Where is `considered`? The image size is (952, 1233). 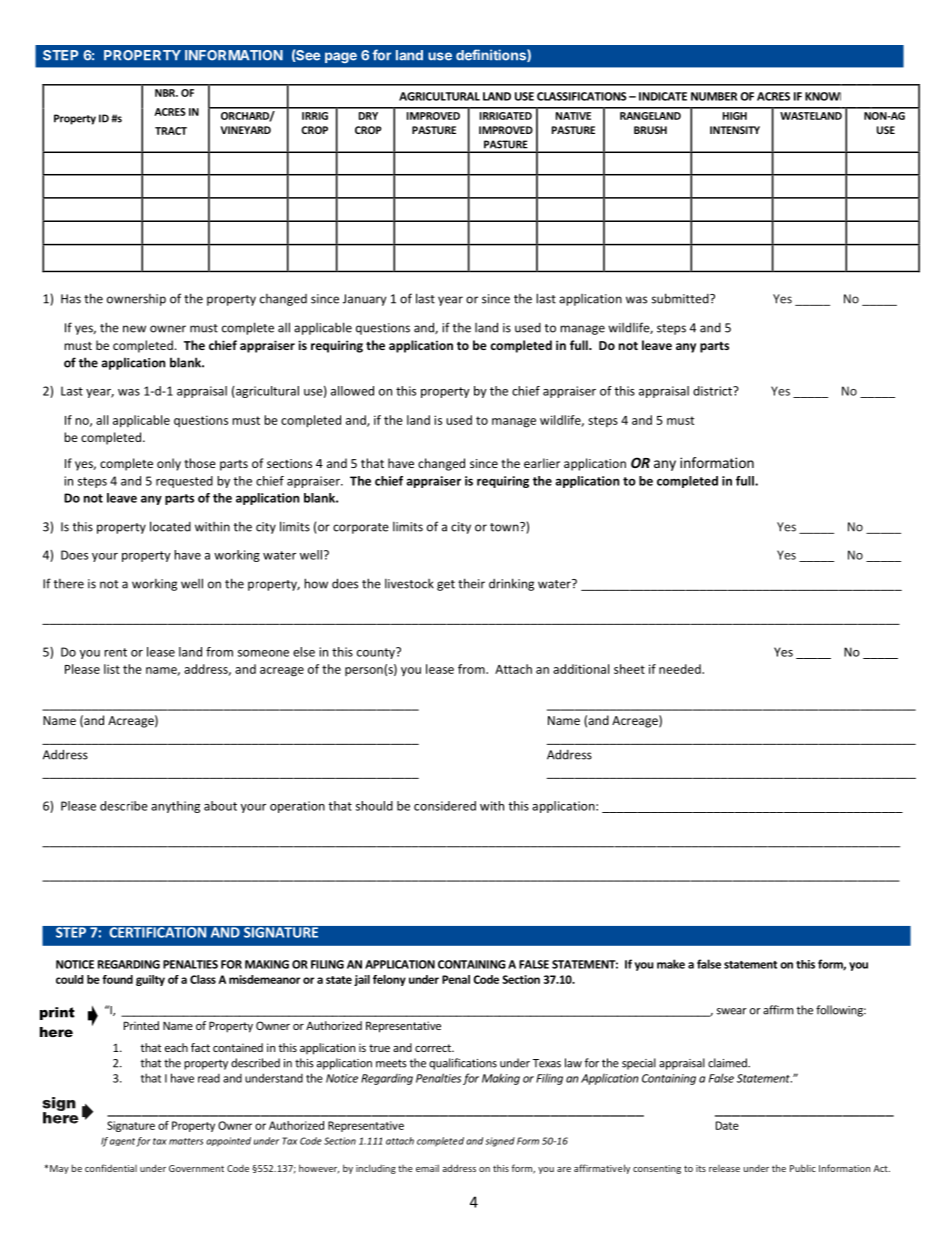 considered is located at coordinates (445, 806).
